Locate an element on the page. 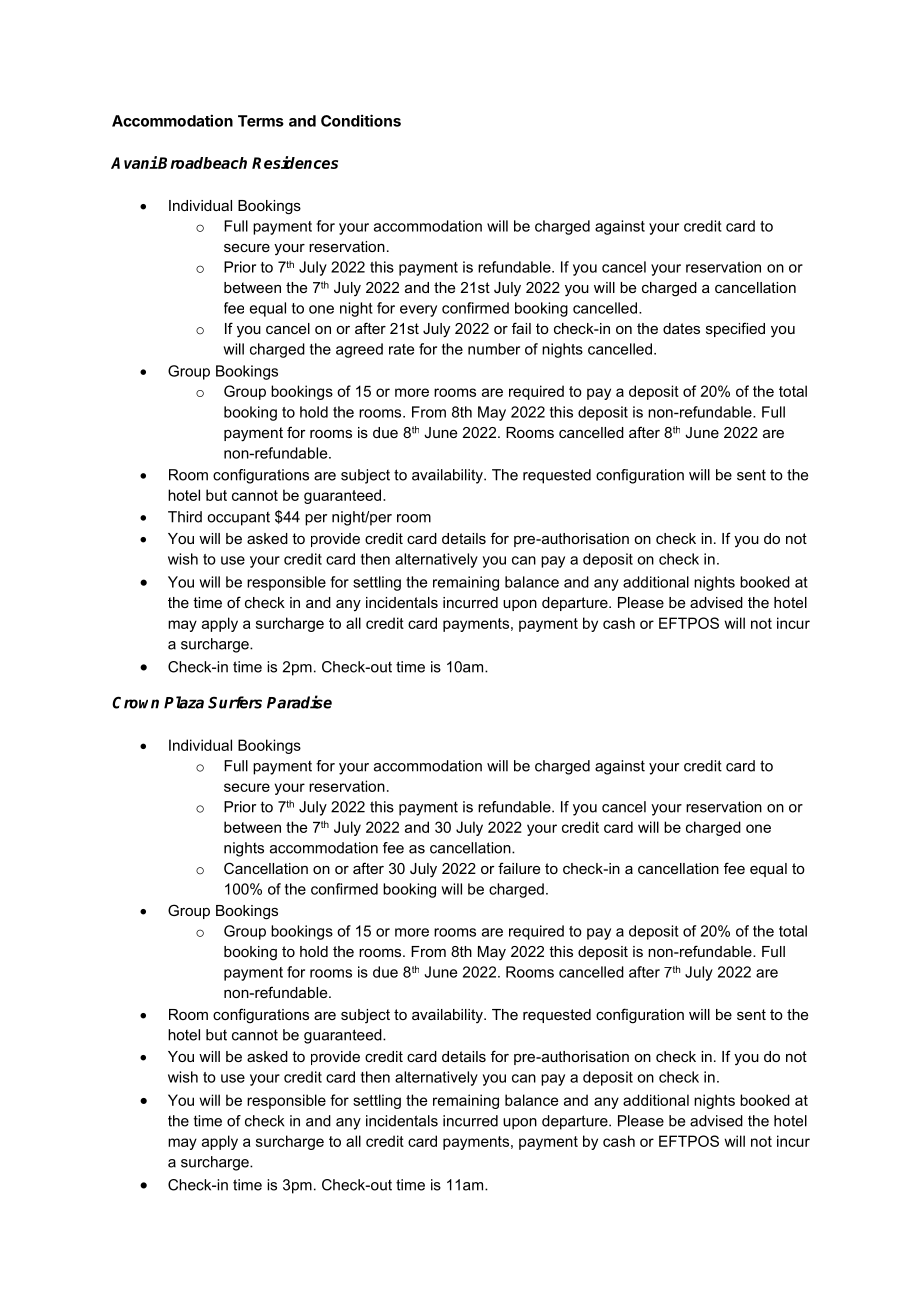 The width and height of the document is (924, 1308). dates is located at coordinates (681, 328).
